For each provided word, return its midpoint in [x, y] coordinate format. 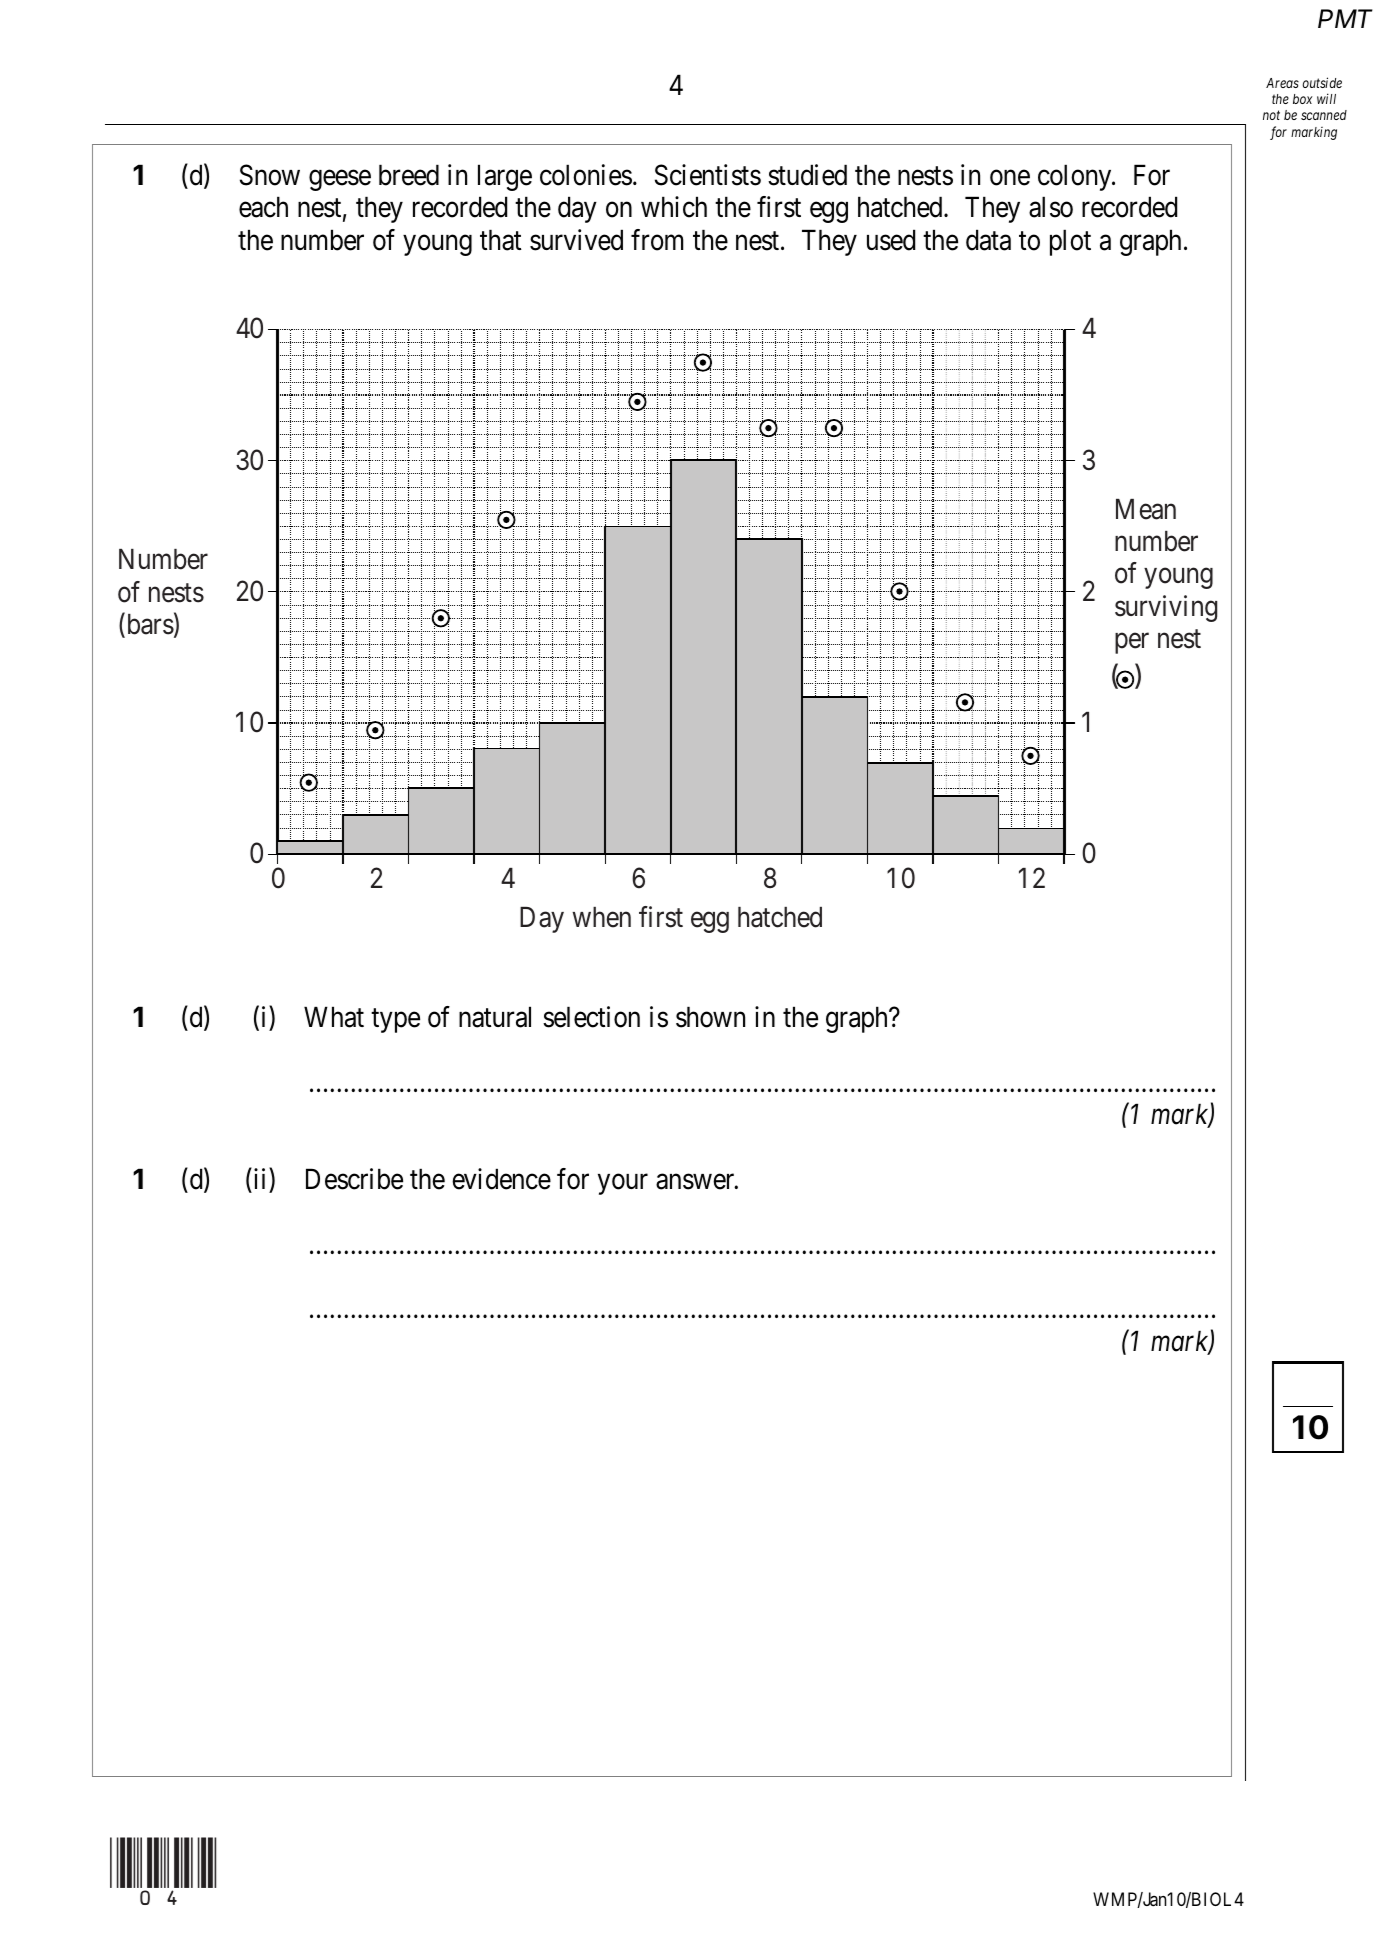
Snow [270, 175]
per [1132, 643]
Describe [354, 1179]
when [601, 917]
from [657, 240]
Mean [1146, 509]
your [623, 1184]
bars [149, 625]
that [501, 240]
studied [807, 175]
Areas [1282, 83]
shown [710, 1017]
